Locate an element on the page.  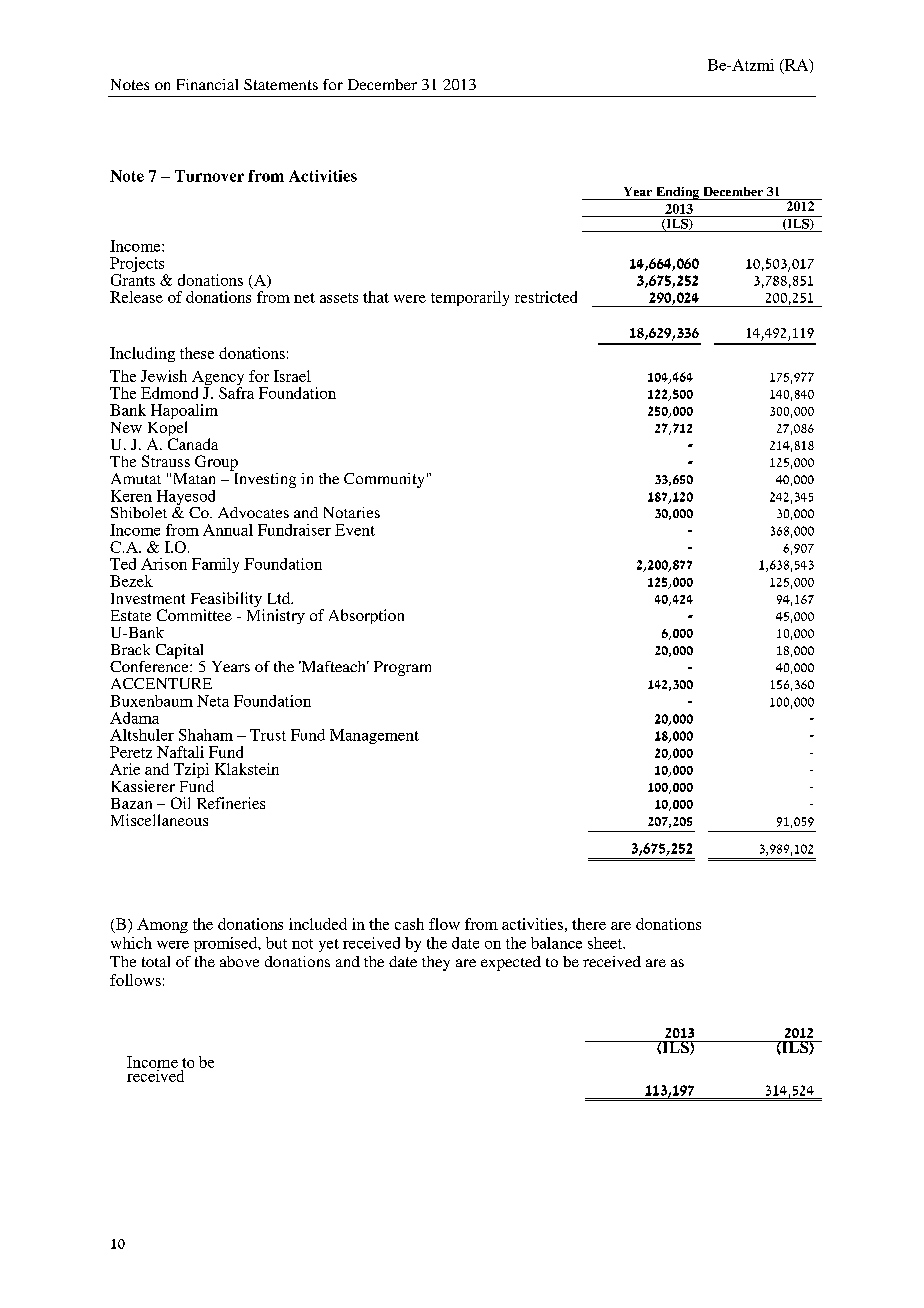
Ending is located at coordinates (678, 193).
